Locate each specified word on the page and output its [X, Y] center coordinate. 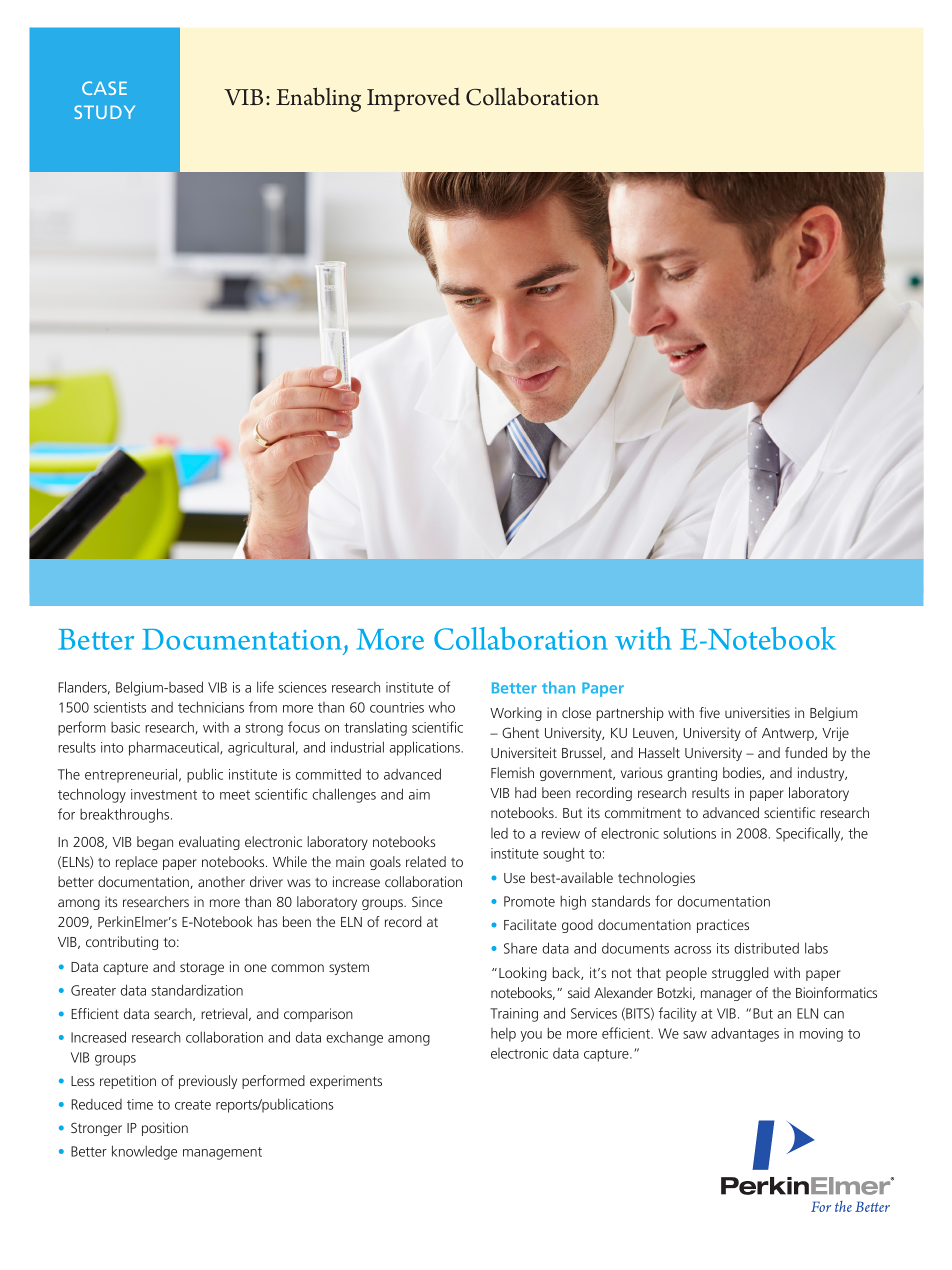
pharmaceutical [175, 748]
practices [723, 926]
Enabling [318, 99]
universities [757, 712]
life [265, 687]
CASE [104, 88]
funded [806, 752]
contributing [122, 943]
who [441, 707]
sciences [303, 687]
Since [427, 901]
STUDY [104, 112]
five [709, 712]
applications [425, 748]
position [165, 1129]
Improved [413, 100]
